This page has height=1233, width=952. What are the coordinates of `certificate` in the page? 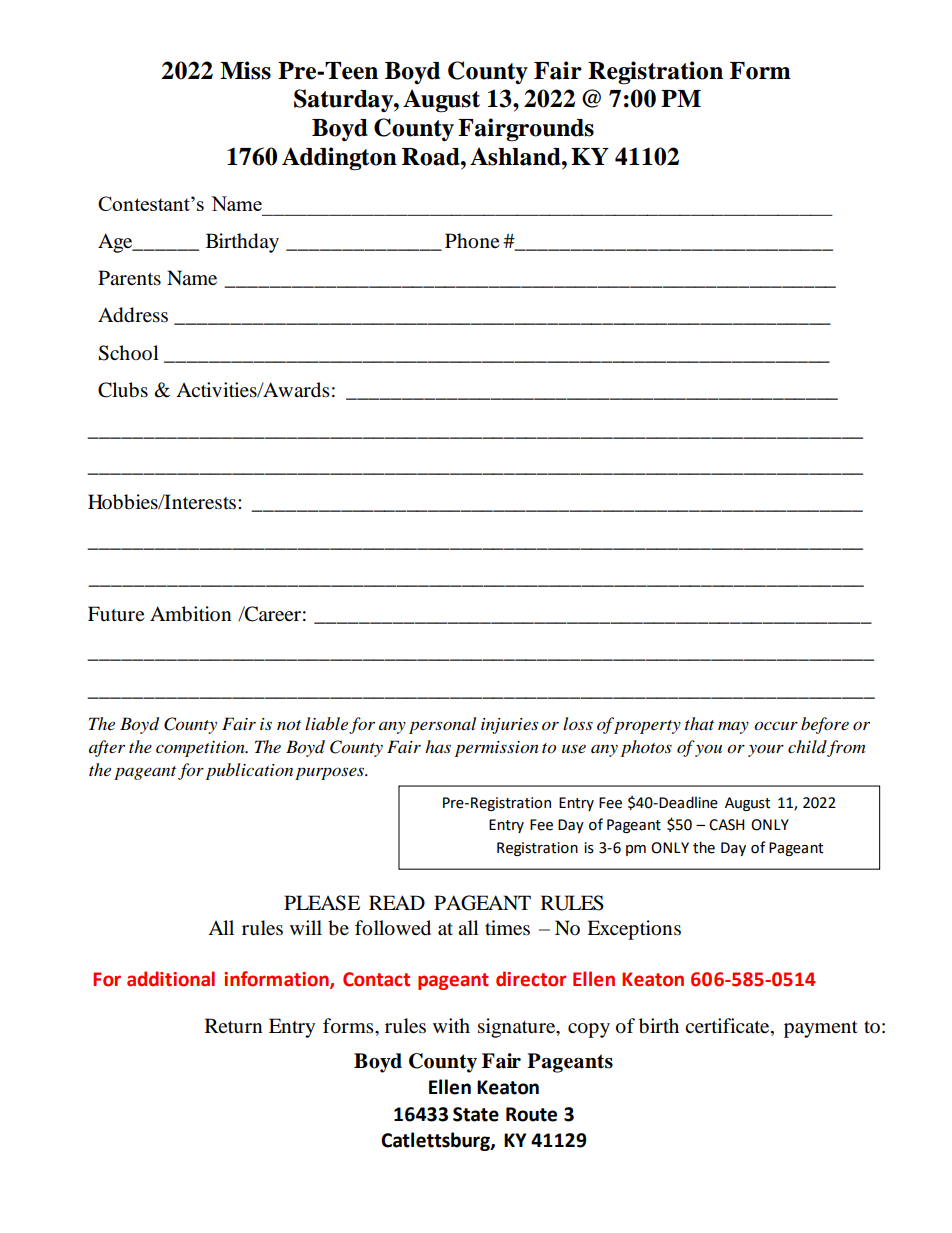 It's located at (728, 1027).
